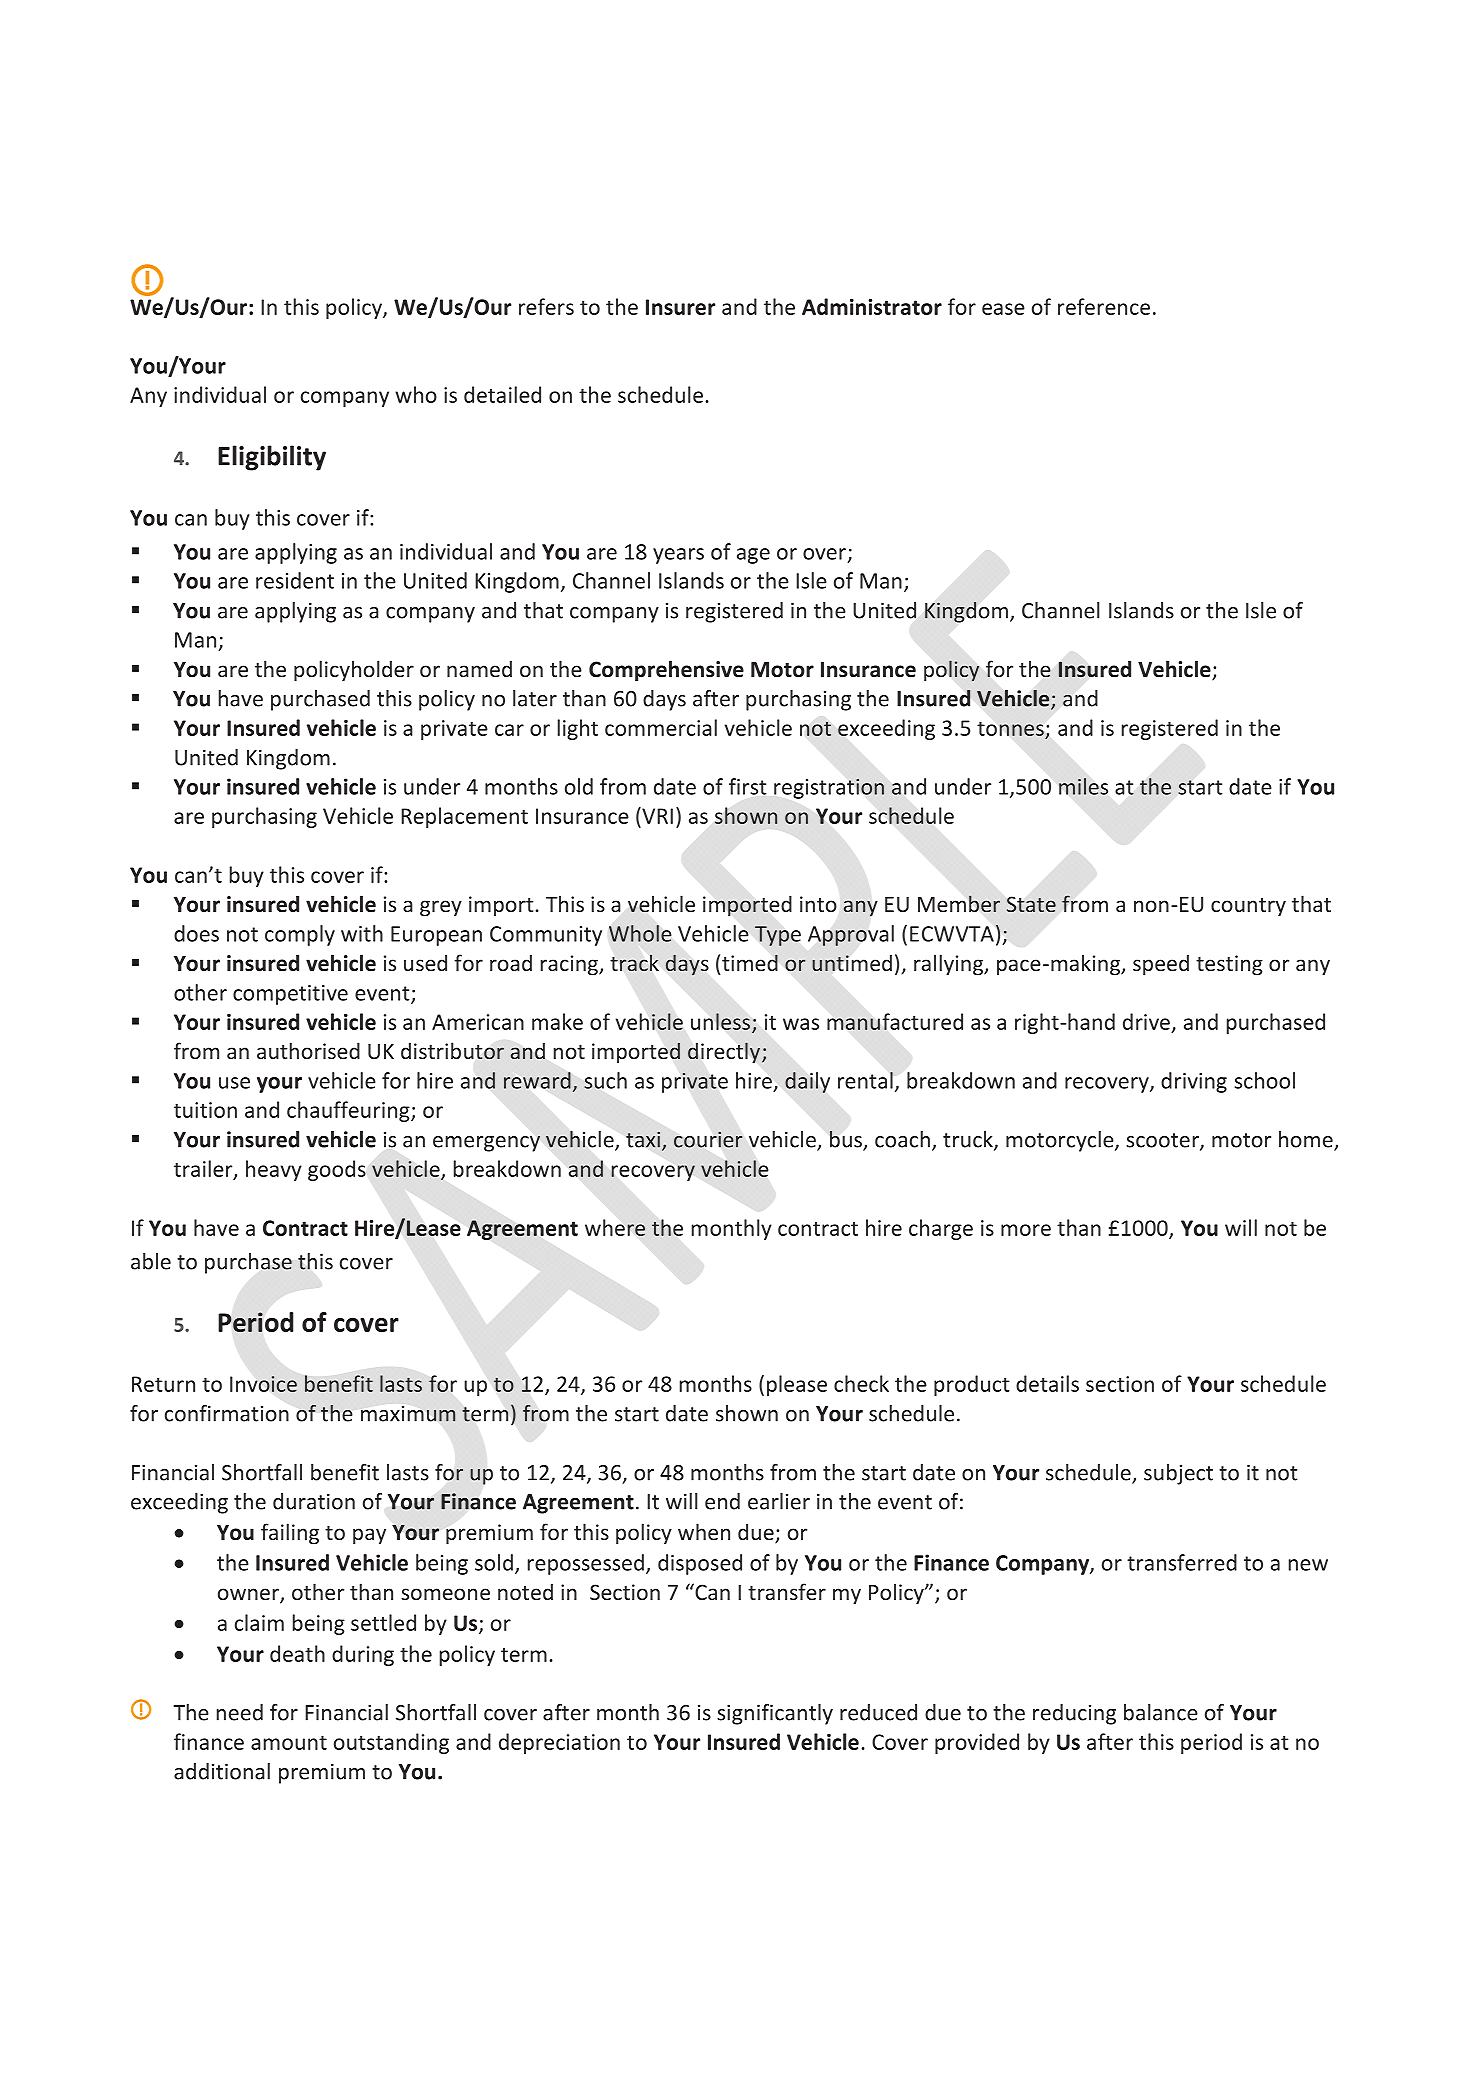 This page has height=2085, width=1474. What do you see at coordinates (1248, 907) in the page?
I see `country` at bounding box center [1248, 907].
